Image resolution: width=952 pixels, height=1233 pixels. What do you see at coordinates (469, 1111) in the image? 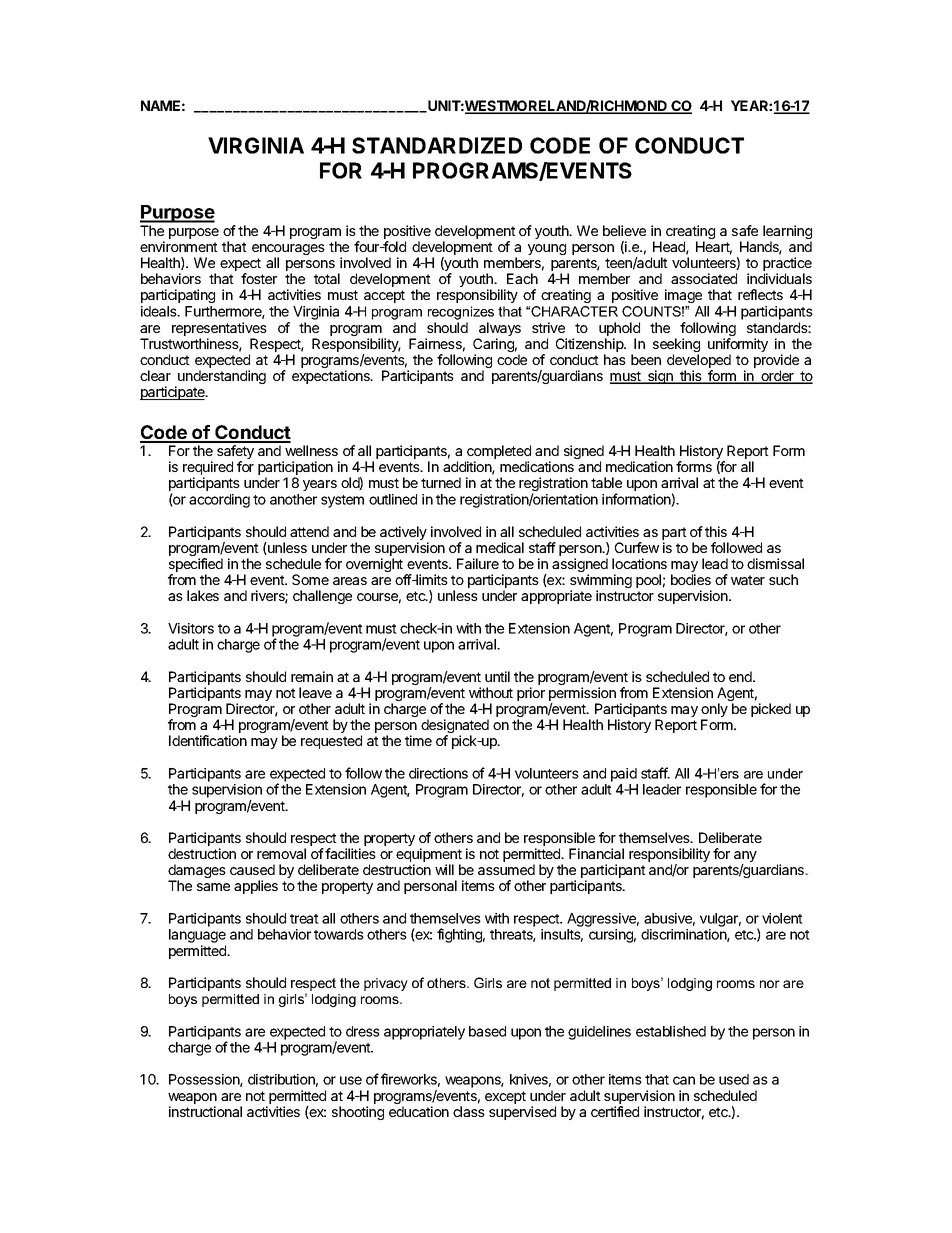
I see `class` at bounding box center [469, 1111].
